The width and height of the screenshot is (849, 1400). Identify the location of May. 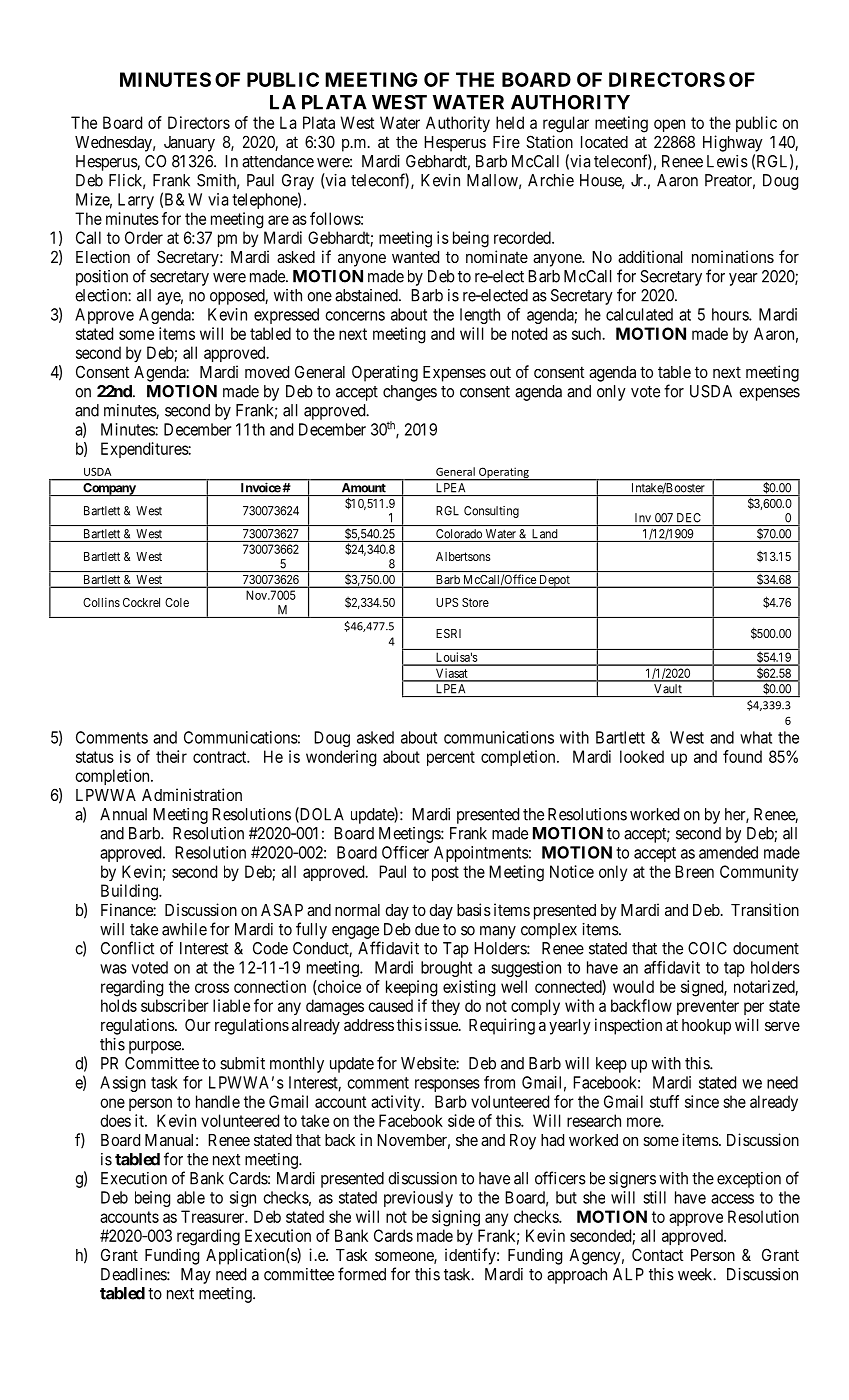
(196, 1276).
